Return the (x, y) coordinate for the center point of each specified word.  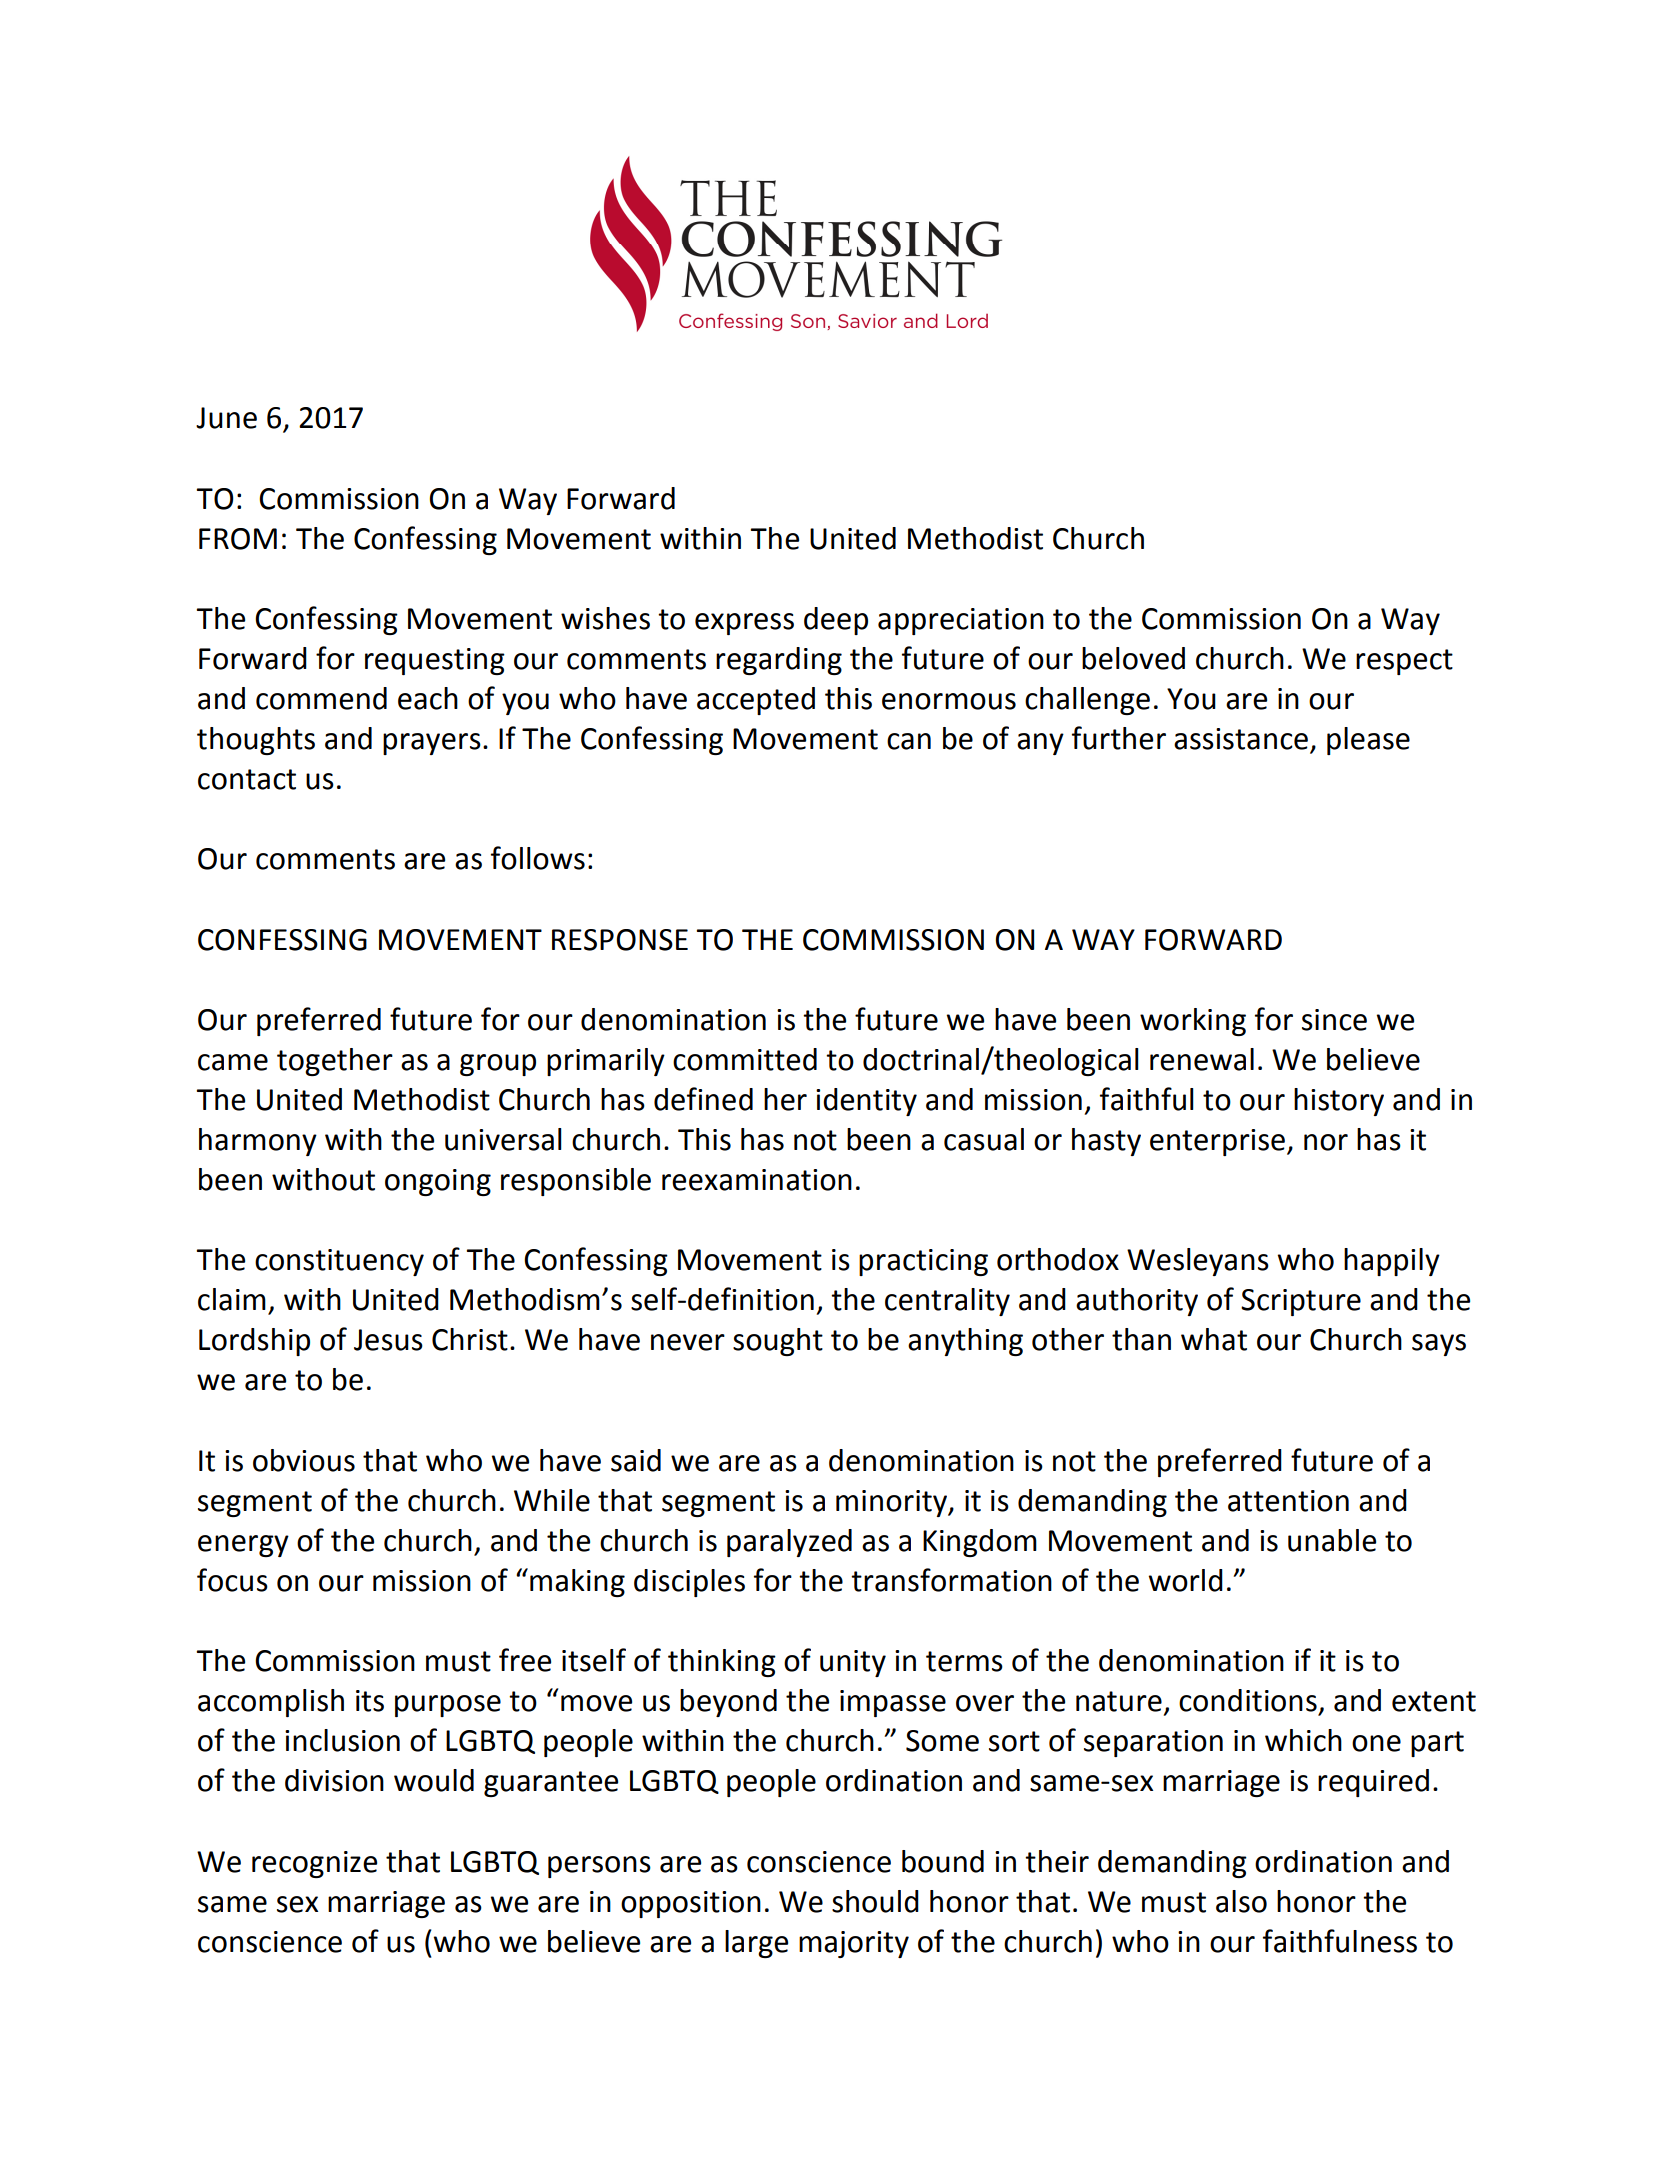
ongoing (438, 1182)
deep (836, 621)
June (226, 418)
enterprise (1217, 1142)
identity (866, 1102)
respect (1404, 662)
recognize (314, 1864)
